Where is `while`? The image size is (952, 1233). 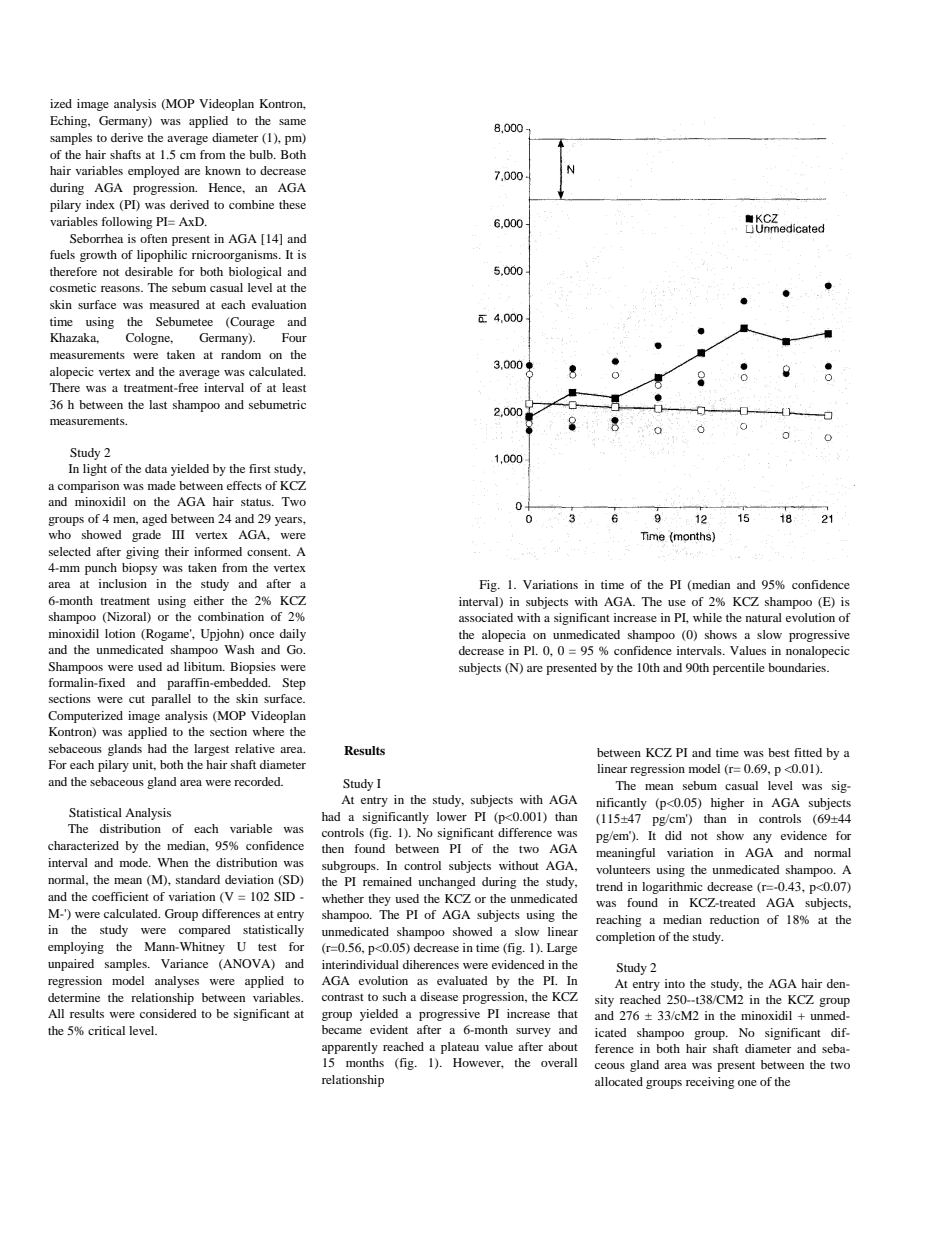
while is located at coordinates (707, 617).
